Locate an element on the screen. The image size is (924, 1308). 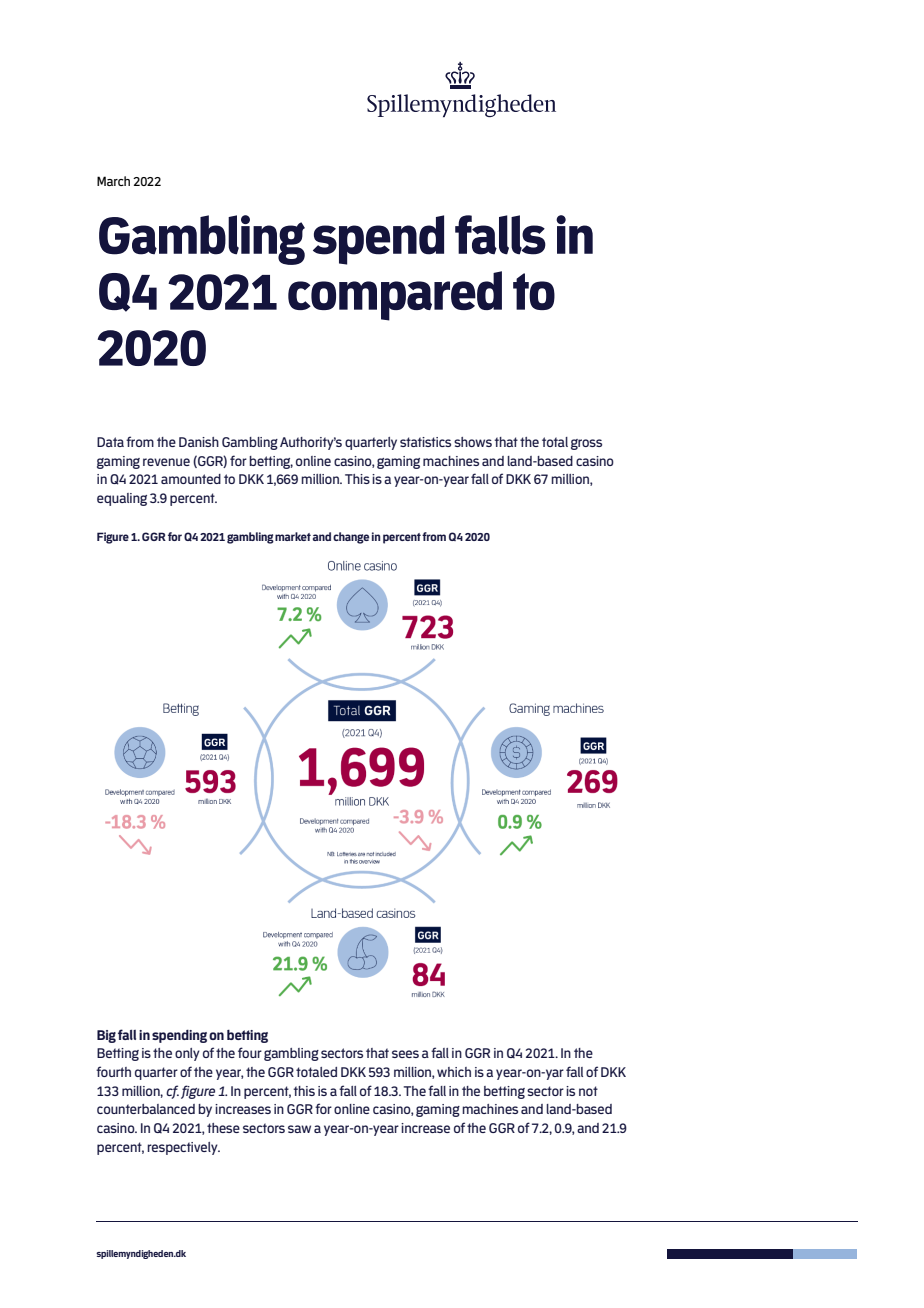
compared is located at coordinates (395, 296).
